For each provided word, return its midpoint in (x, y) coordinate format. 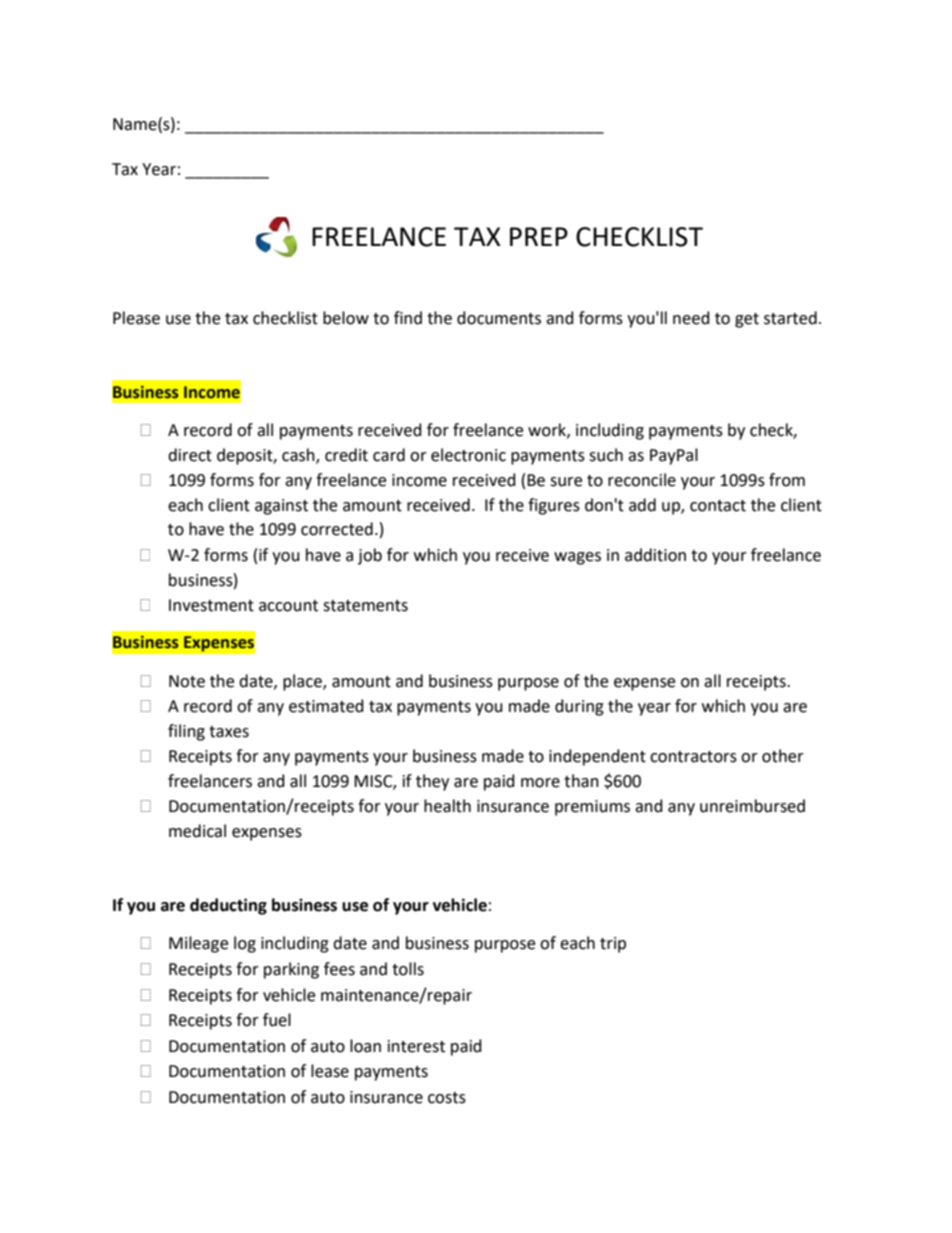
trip (613, 945)
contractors (693, 757)
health (447, 806)
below (346, 318)
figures (554, 506)
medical (197, 831)
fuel (277, 1020)
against (281, 507)
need (691, 318)
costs (447, 1098)
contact (718, 506)
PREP (539, 236)
